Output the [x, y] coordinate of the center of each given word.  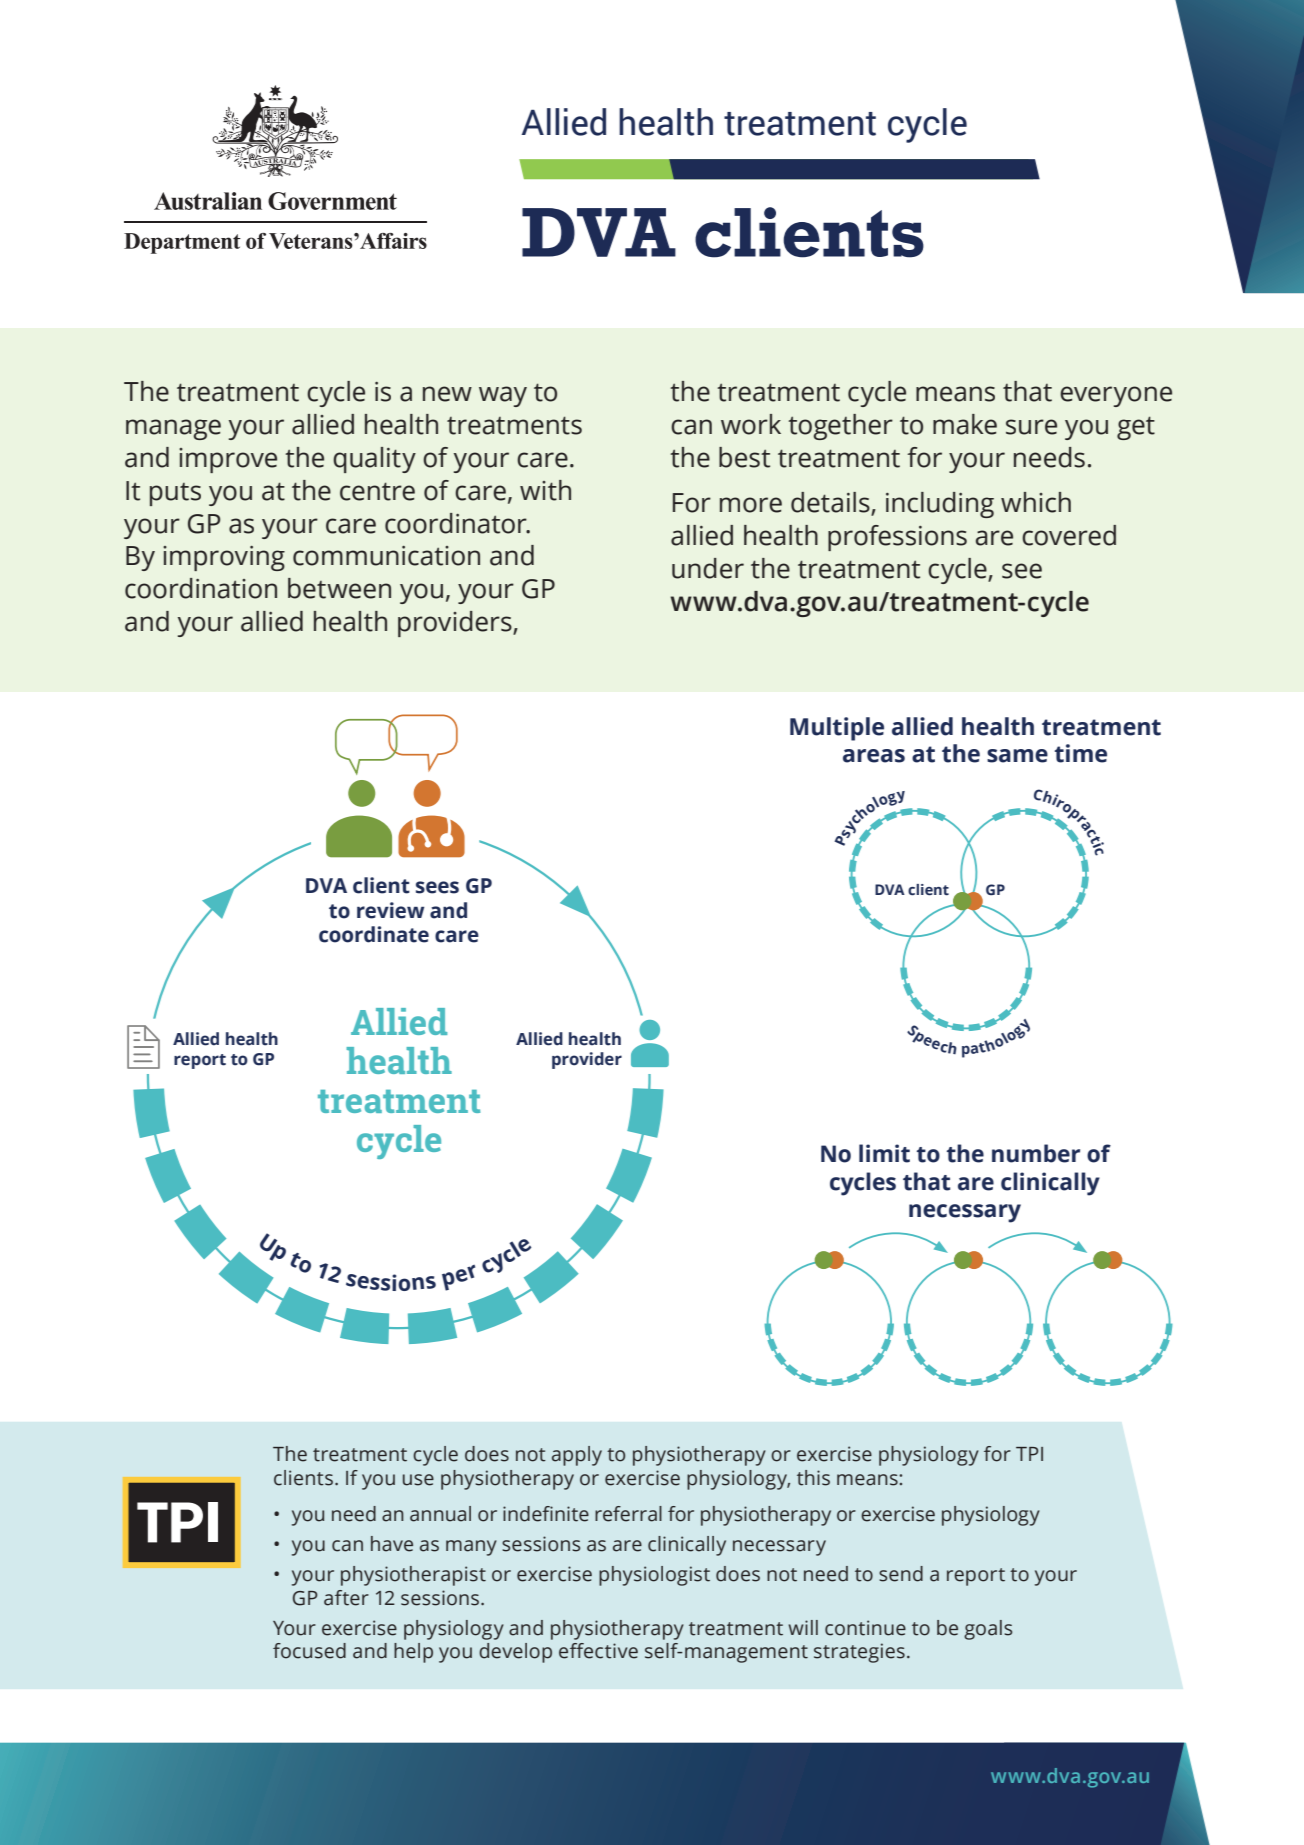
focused [309, 1651]
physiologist [654, 1576]
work [751, 424]
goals [988, 1630]
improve [228, 460]
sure [1031, 427]
